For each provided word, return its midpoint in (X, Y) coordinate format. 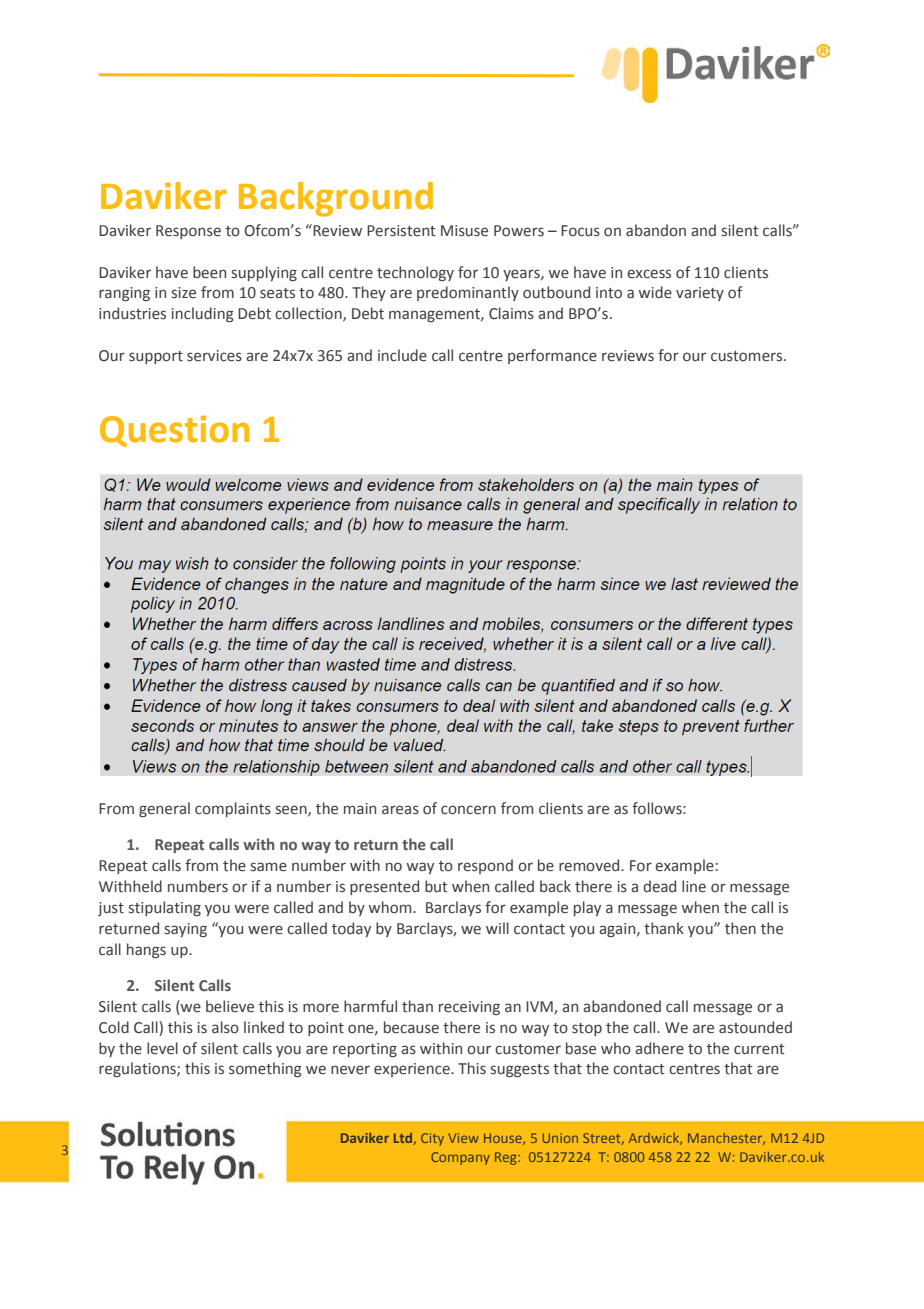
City (432, 1139)
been (209, 272)
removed (590, 865)
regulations (138, 1069)
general (164, 809)
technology (415, 273)
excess (649, 274)
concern (468, 810)
